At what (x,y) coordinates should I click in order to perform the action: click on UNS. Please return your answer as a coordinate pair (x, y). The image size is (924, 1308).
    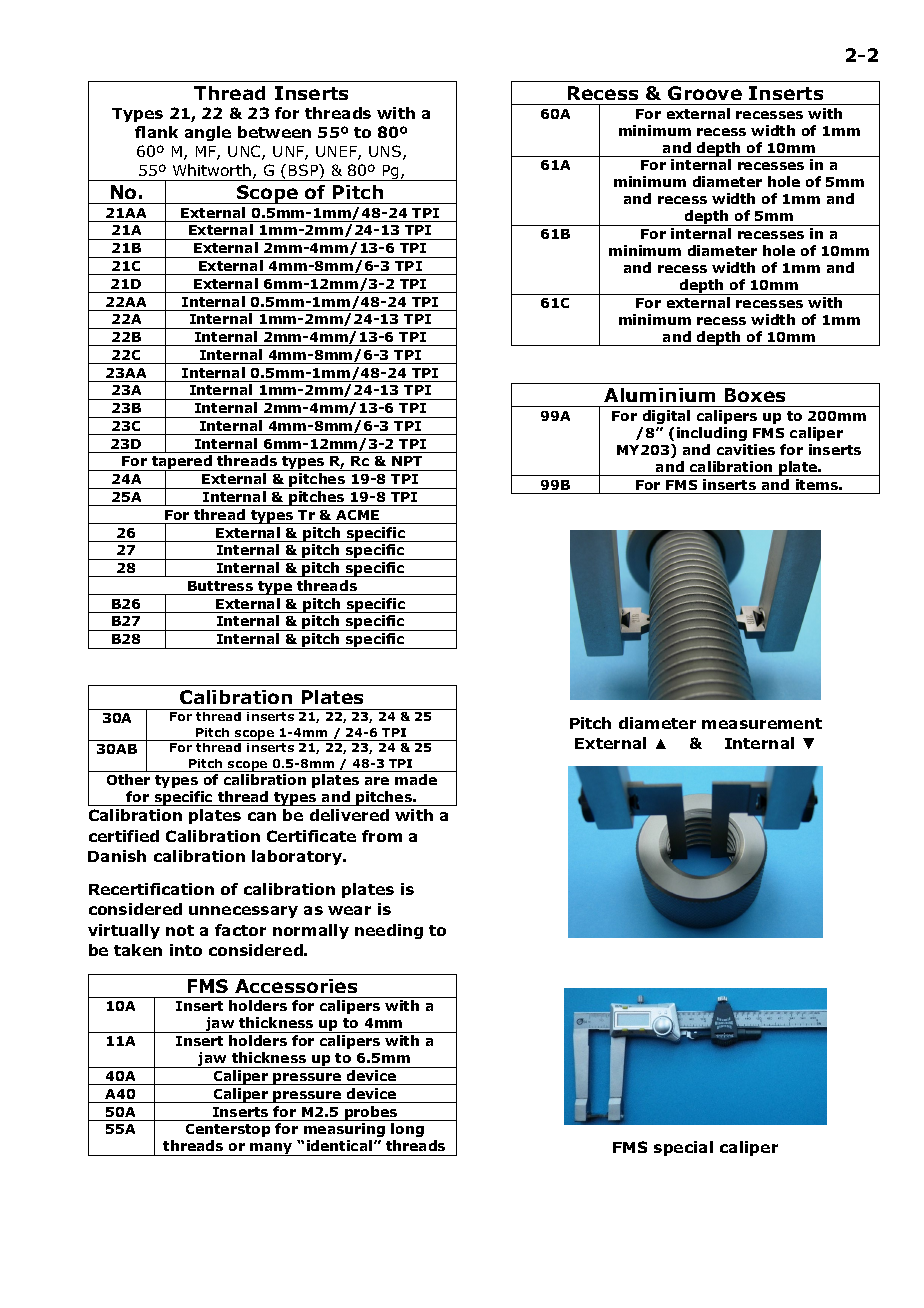
    Looking at the image, I should click on (386, 152).
